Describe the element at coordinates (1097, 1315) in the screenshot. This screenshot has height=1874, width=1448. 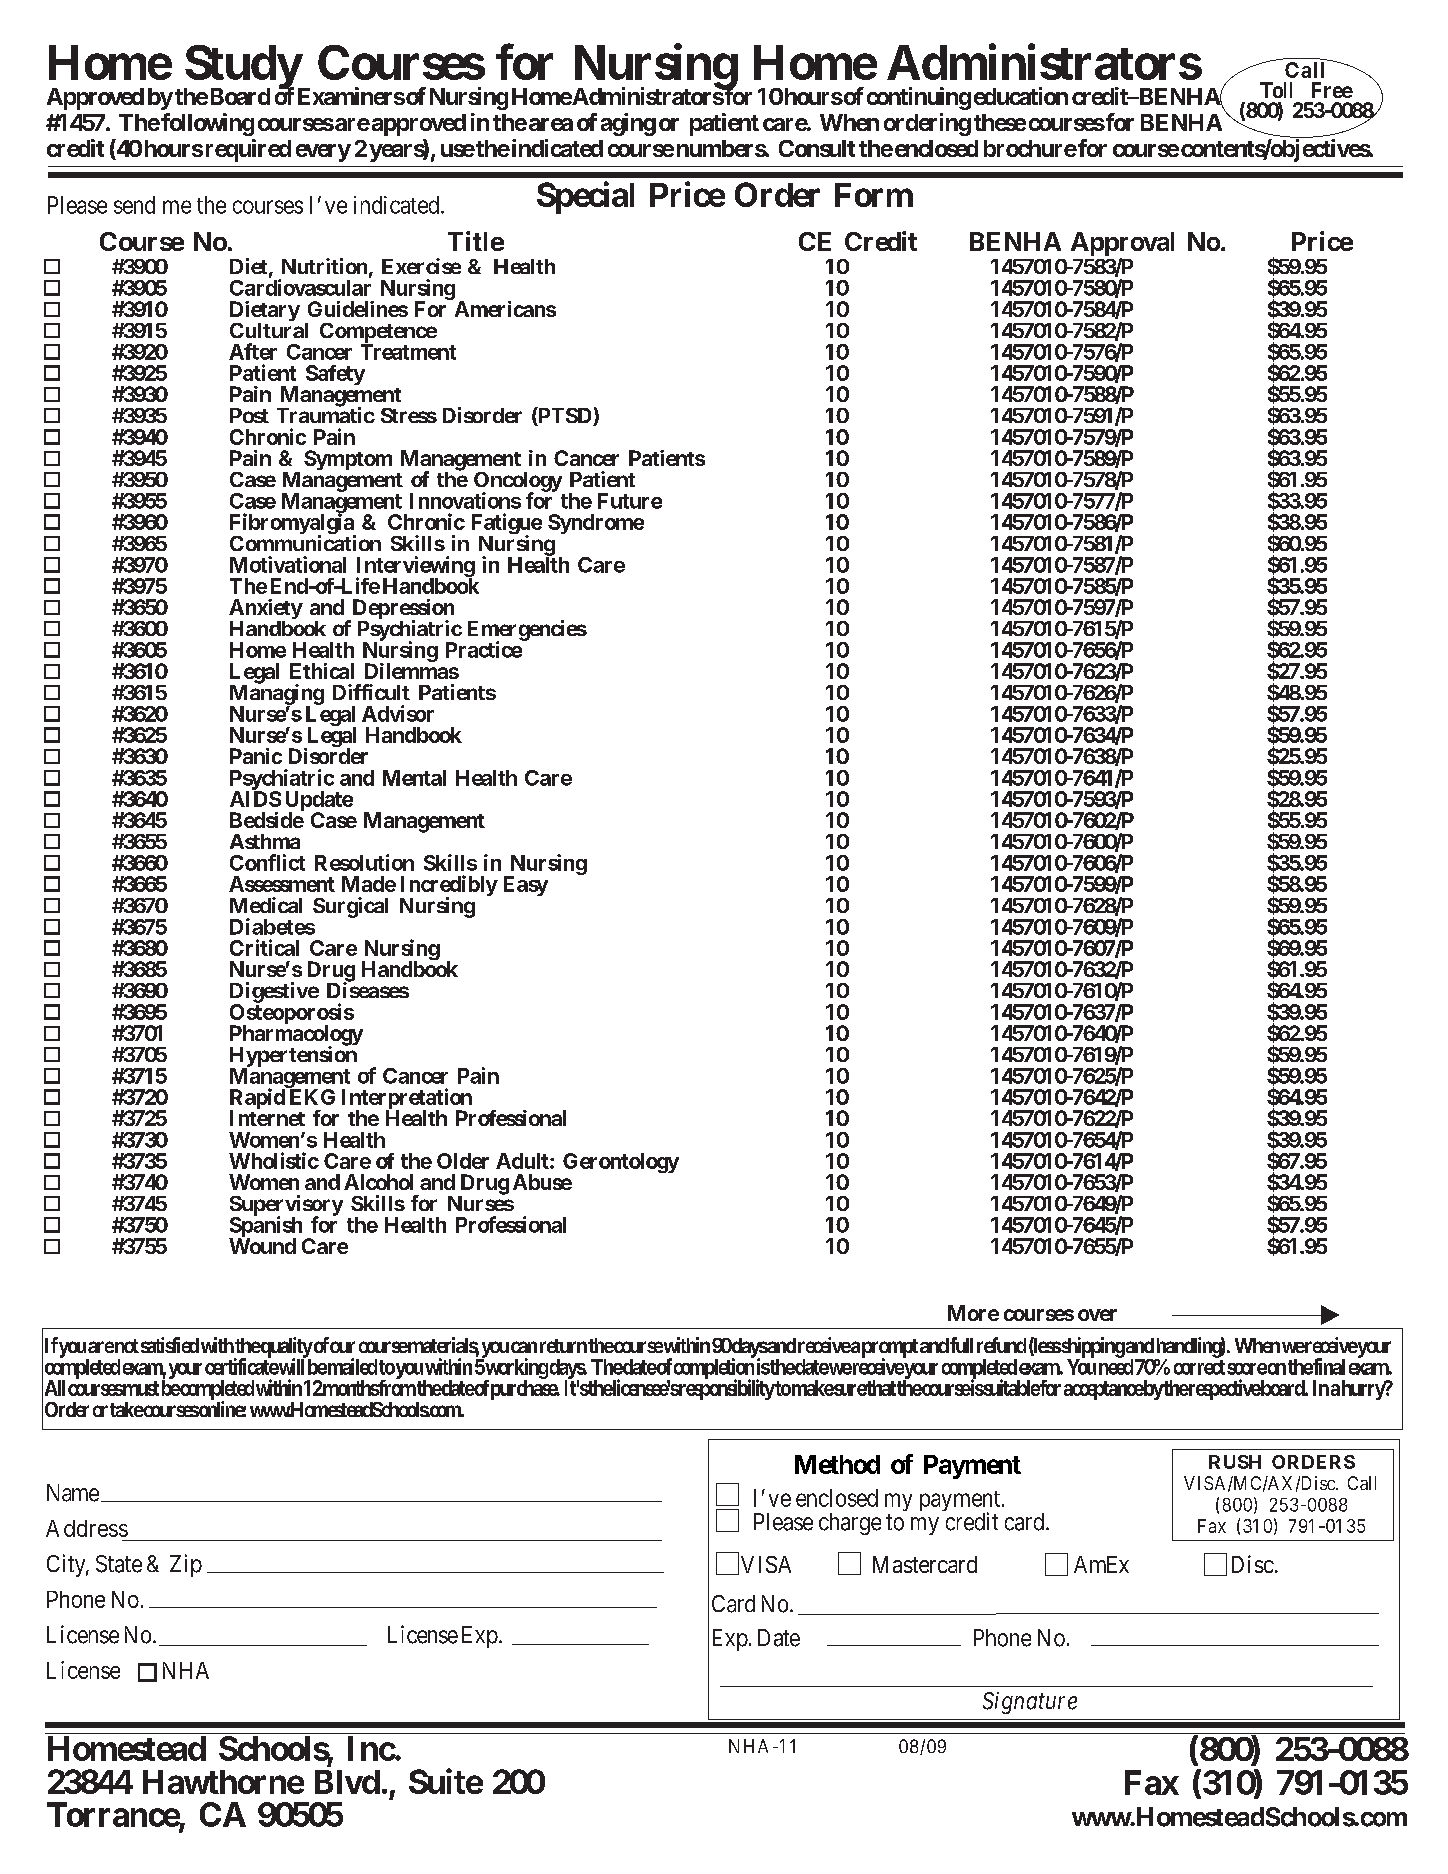
I see `over` at that location.
